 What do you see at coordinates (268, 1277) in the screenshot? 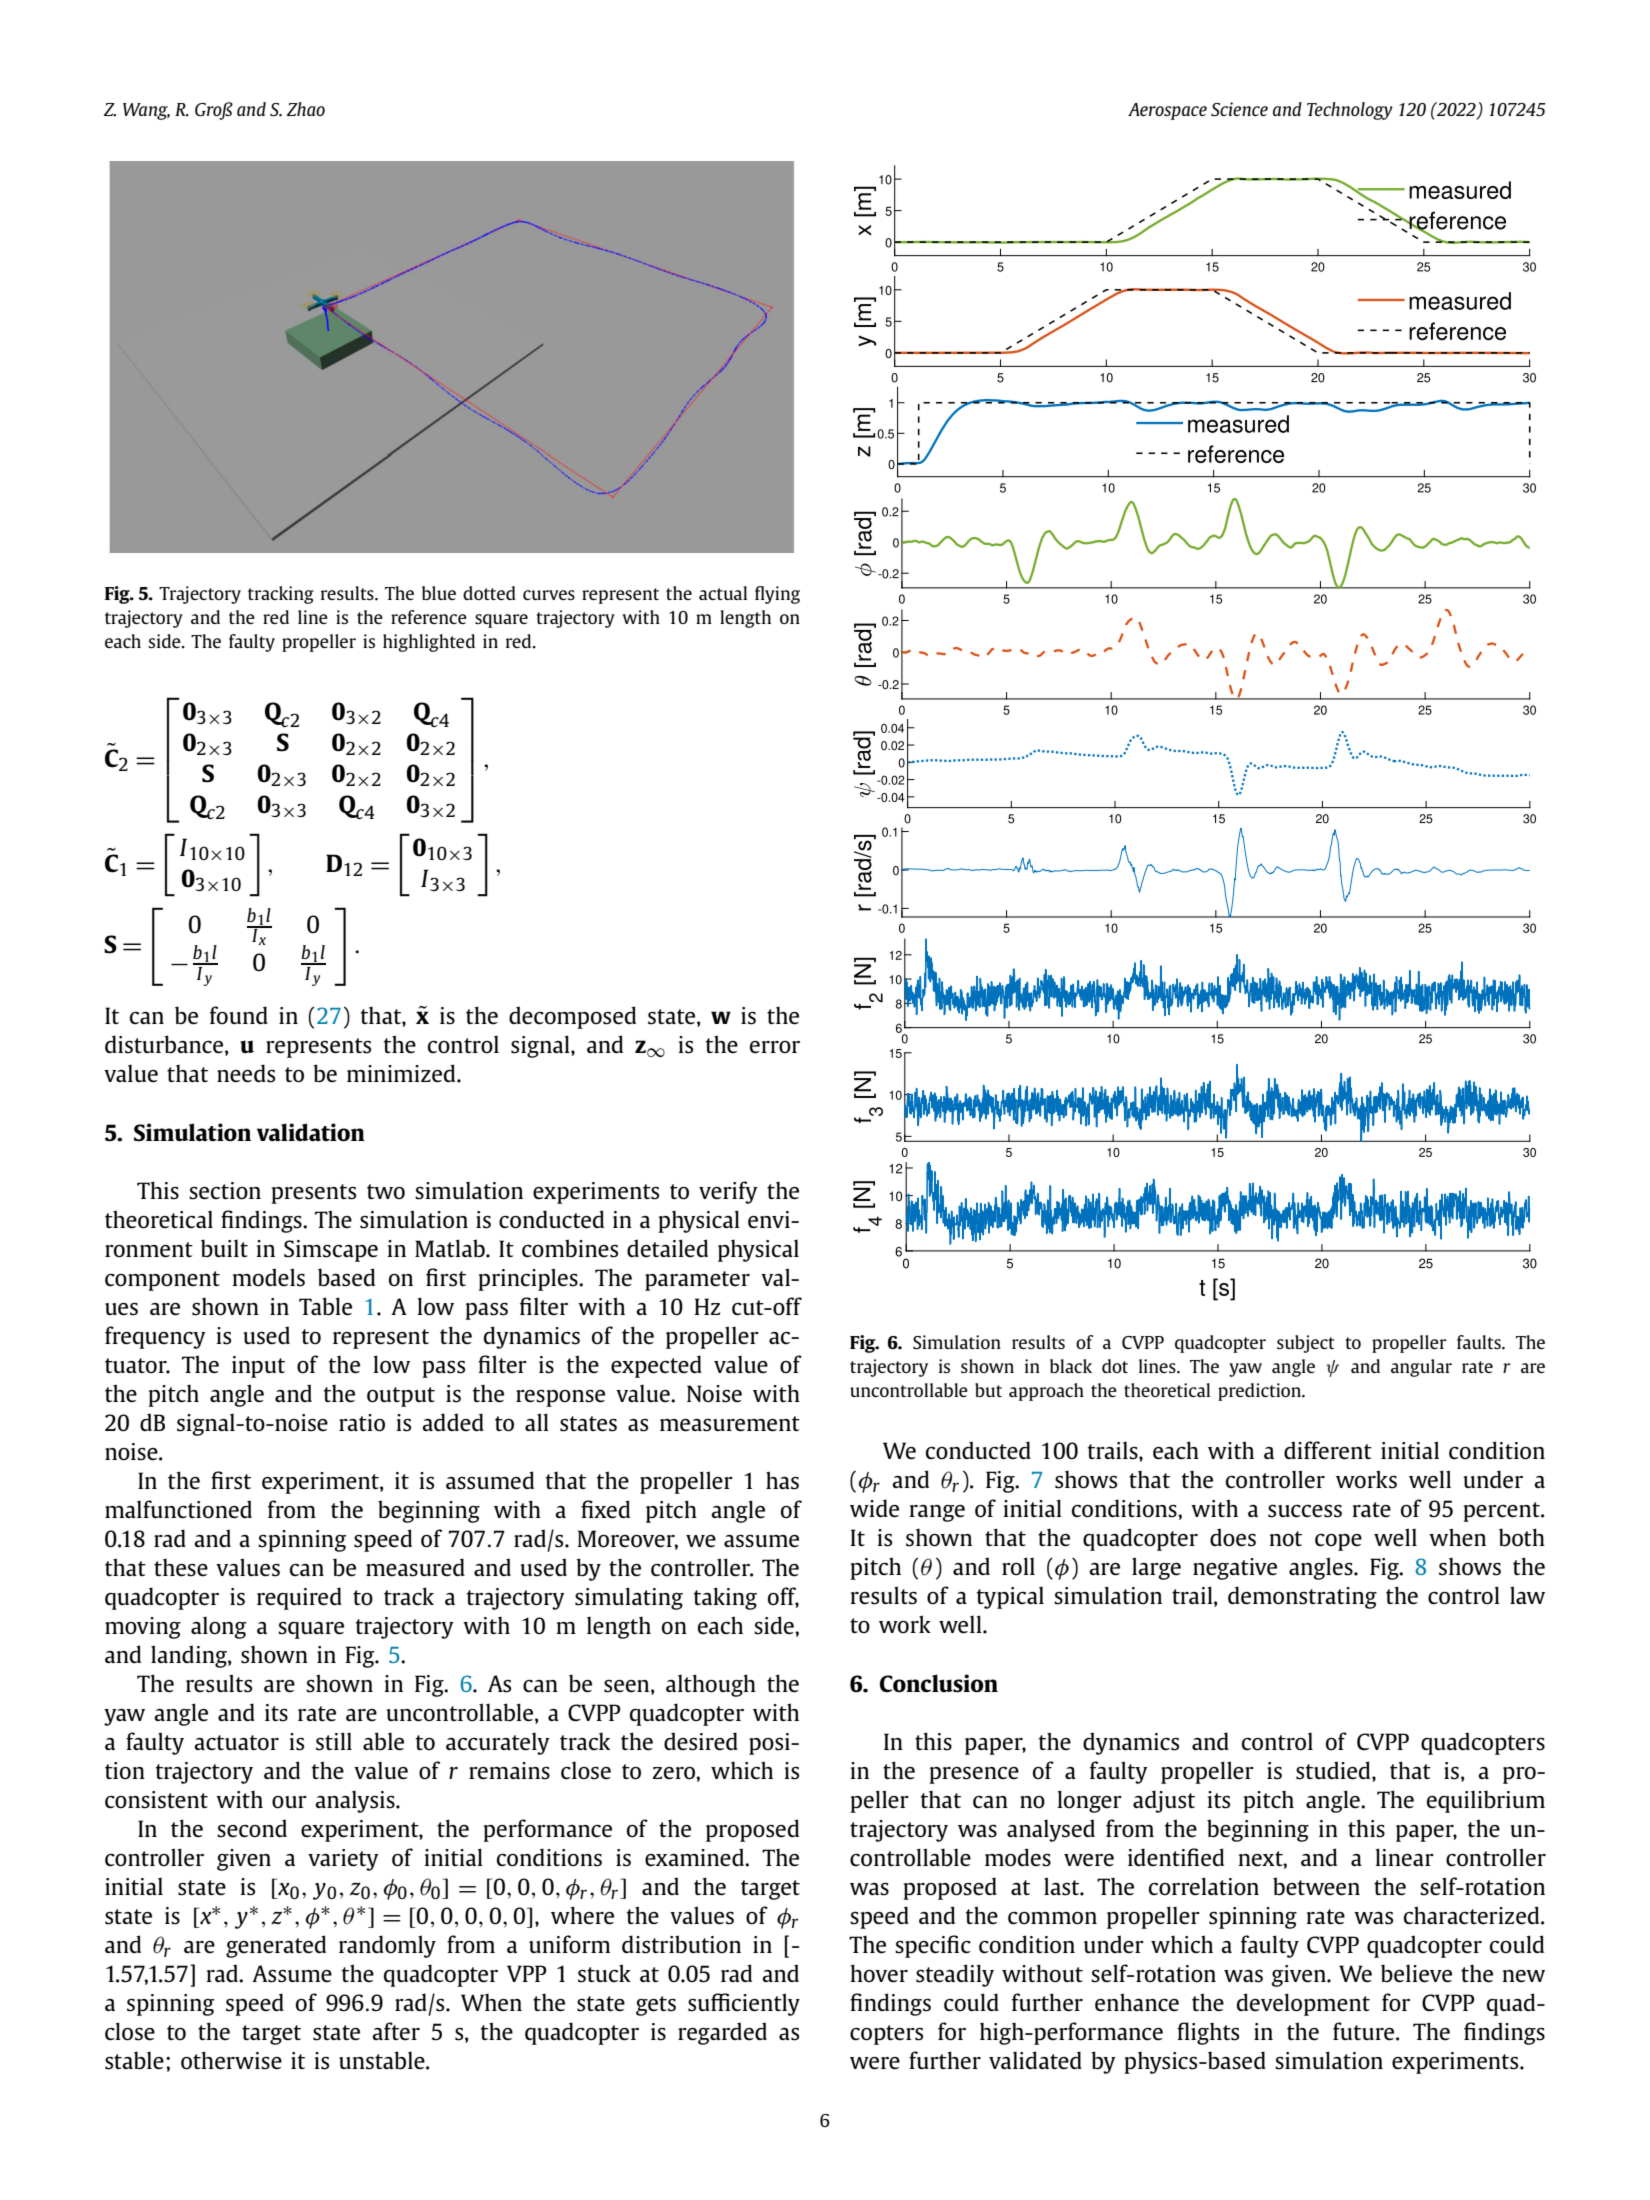
I see `models` at bounding box center [268, 1277].
